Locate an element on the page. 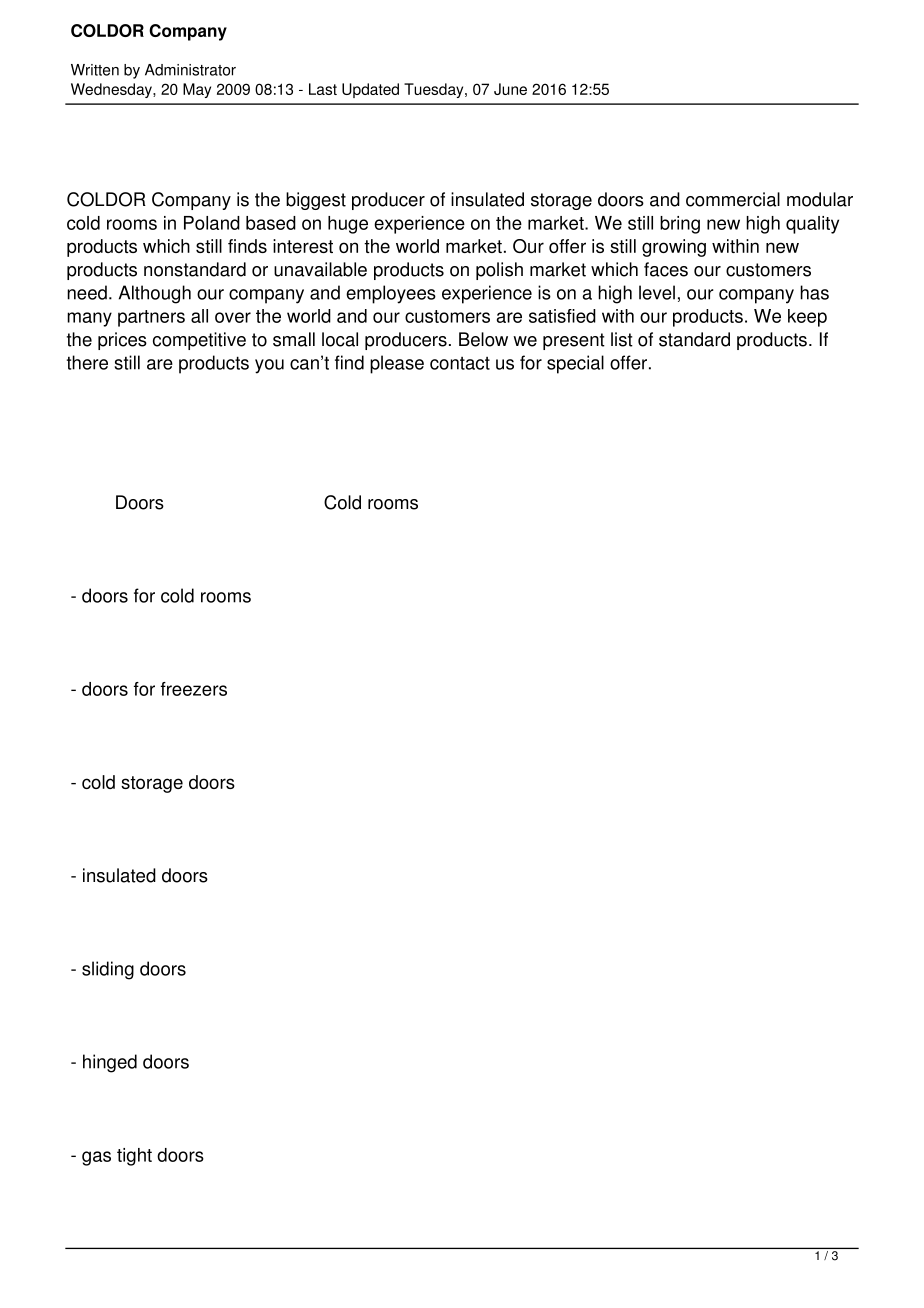 This page has height=1308, width=924. there is located at coordinates (87, 362).
